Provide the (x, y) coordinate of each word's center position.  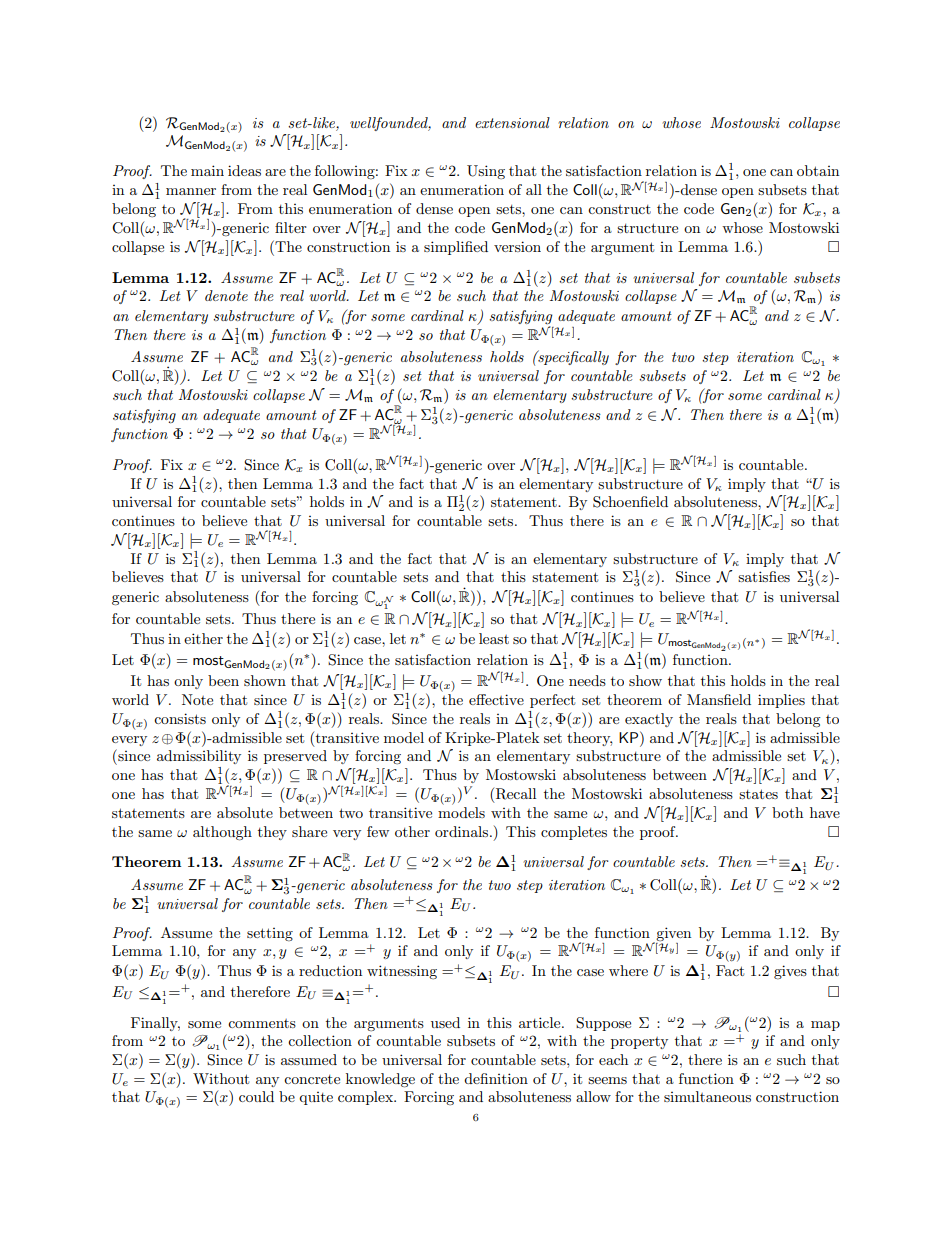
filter (291, 227)
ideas (244, 170)
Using (486, 172)
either (203, 638)
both (787, 812)
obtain (818, 170)
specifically (572, 357)
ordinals (463, 831)
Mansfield (719, 699)
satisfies (764, 576)
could (256, 1096)
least (494, 638)
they (272, 833)
